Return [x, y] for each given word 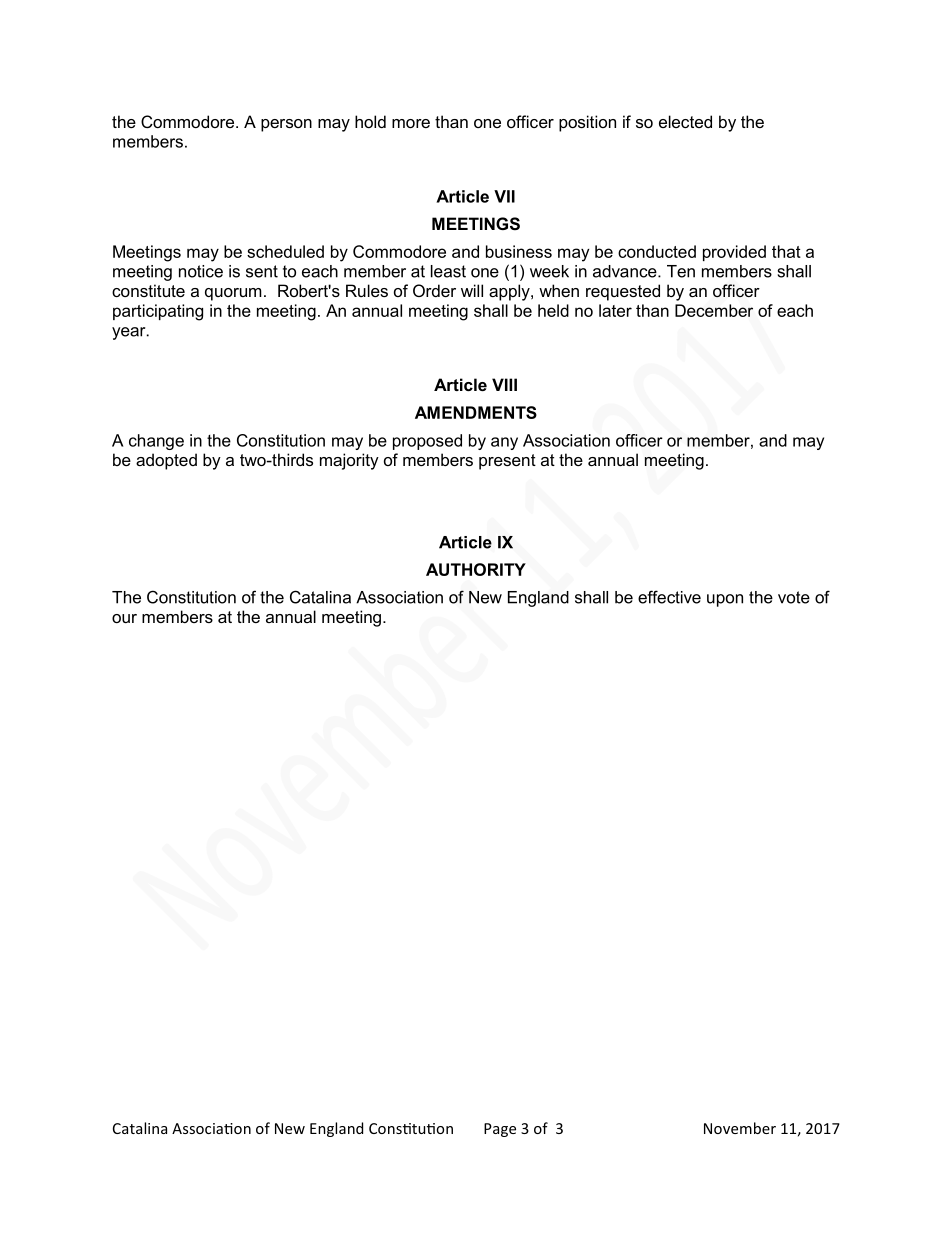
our [124, 618]
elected [685, 121]
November [740, 1128]
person [286, 125]
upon [725, 600]
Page [500, 1130]
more [411, 123]
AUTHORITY [476, 569]
